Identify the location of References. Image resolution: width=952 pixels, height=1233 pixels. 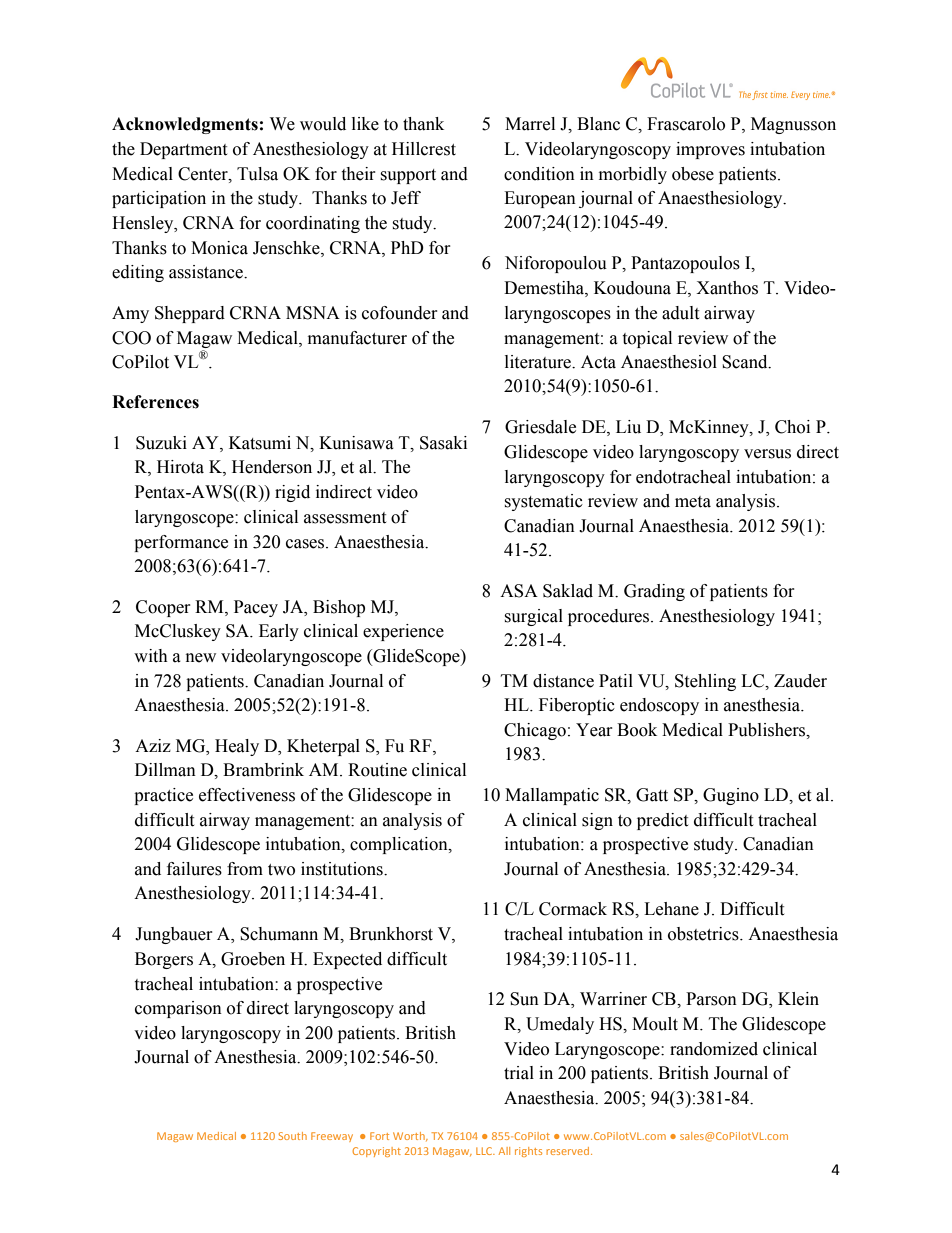
(155, 402).
